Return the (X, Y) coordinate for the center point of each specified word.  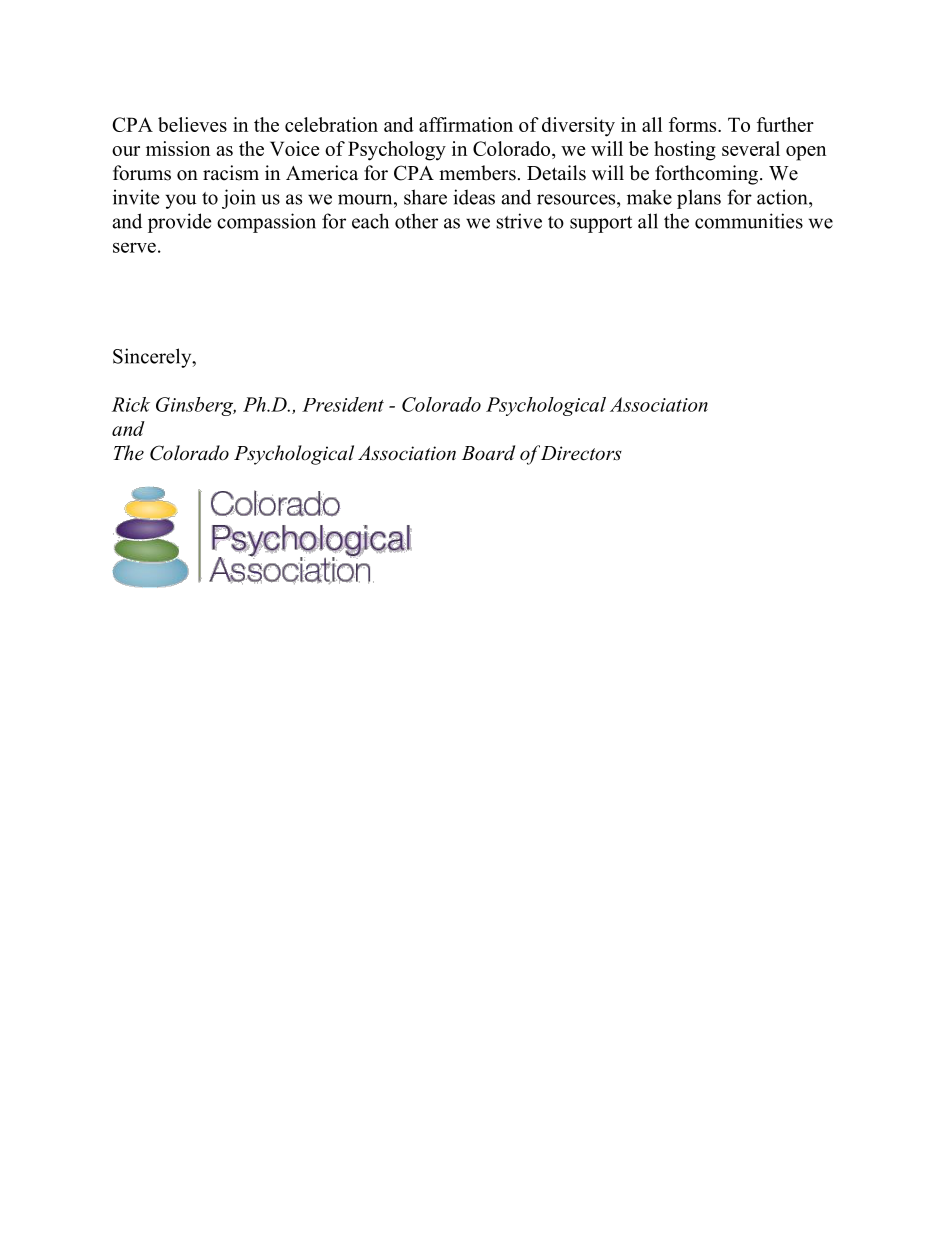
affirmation (466, 124)
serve (134, 247)
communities (749, 221)
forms (694, 124)
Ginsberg (196, 406)
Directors (581, 453)
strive (519, 221)
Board (488, 453)
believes (192, 124)
